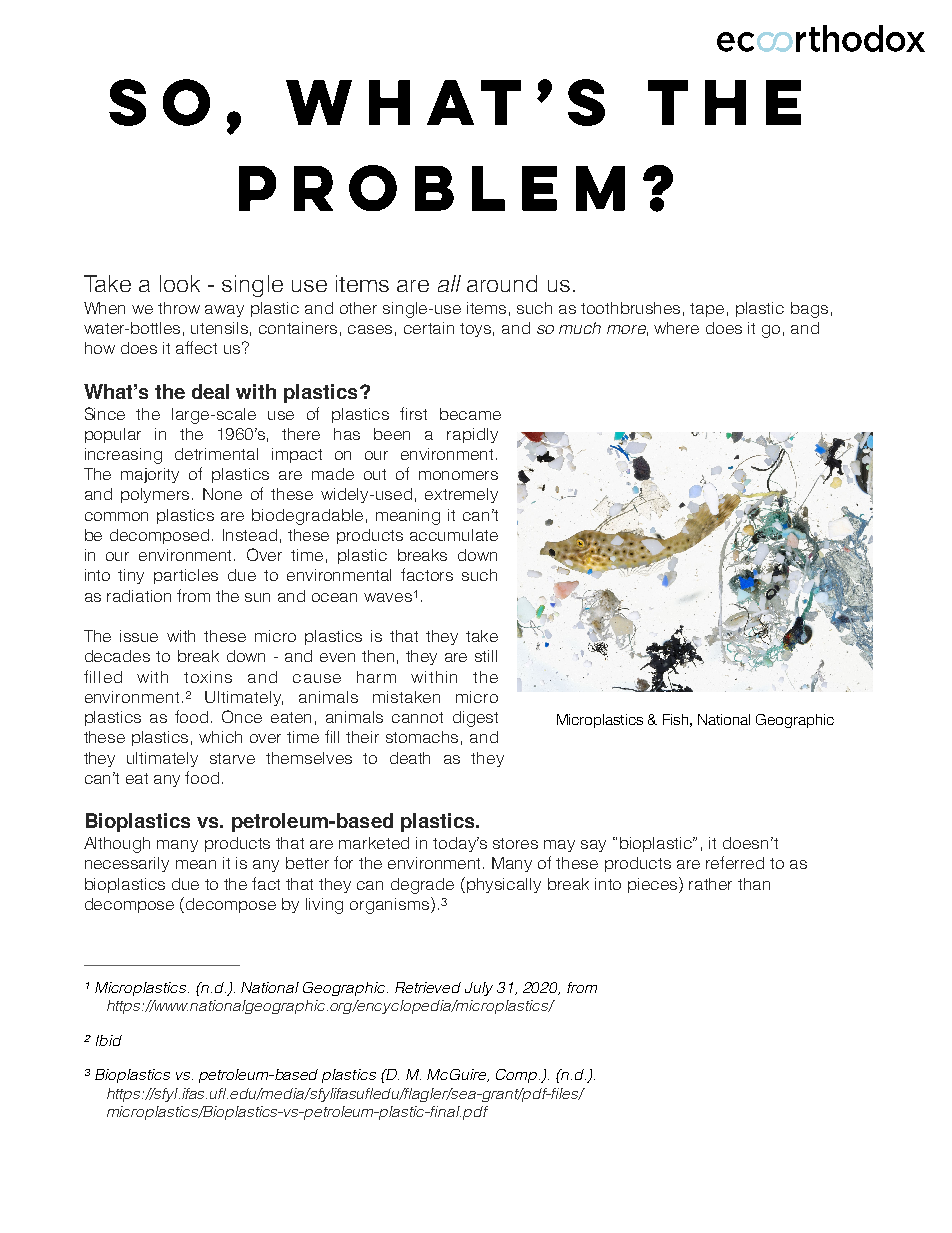 Image resolution: width=952 pixels, height=1233 pixels. What do you see at coordinates (139, 596) in the page?
I see `radiation` at bounding box center [139, 596].
